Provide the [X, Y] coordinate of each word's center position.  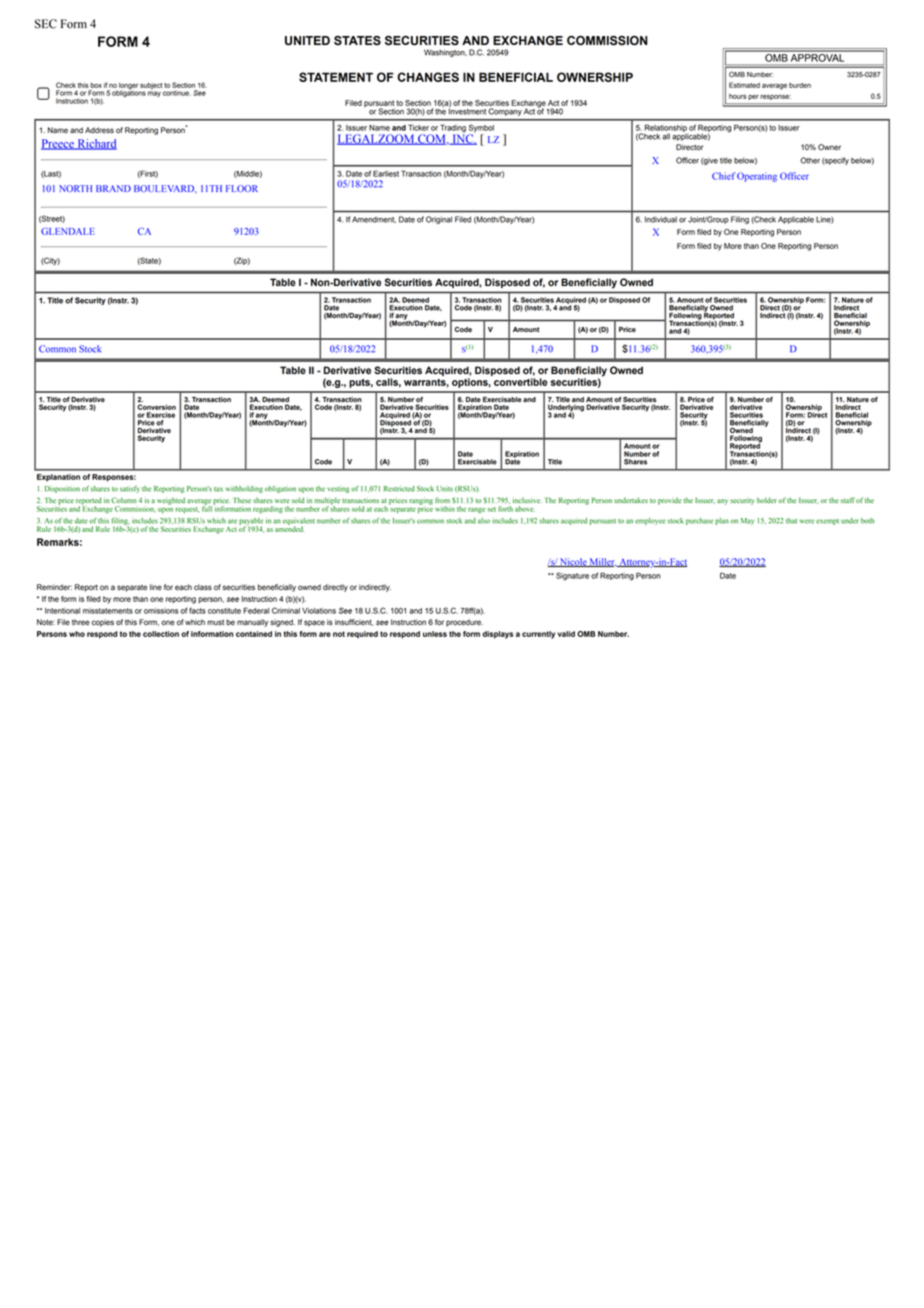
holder [767, 500]
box [96, 85]
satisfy [130, 489]
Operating [757, 177]
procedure [464, 623]
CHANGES [428, 77]
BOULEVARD [165, 189]
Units [445, 489]
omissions [161, 611]
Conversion [156, 407]
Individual [661, 219]
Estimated [744, 85]
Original [439, 220]
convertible [521, 382]
